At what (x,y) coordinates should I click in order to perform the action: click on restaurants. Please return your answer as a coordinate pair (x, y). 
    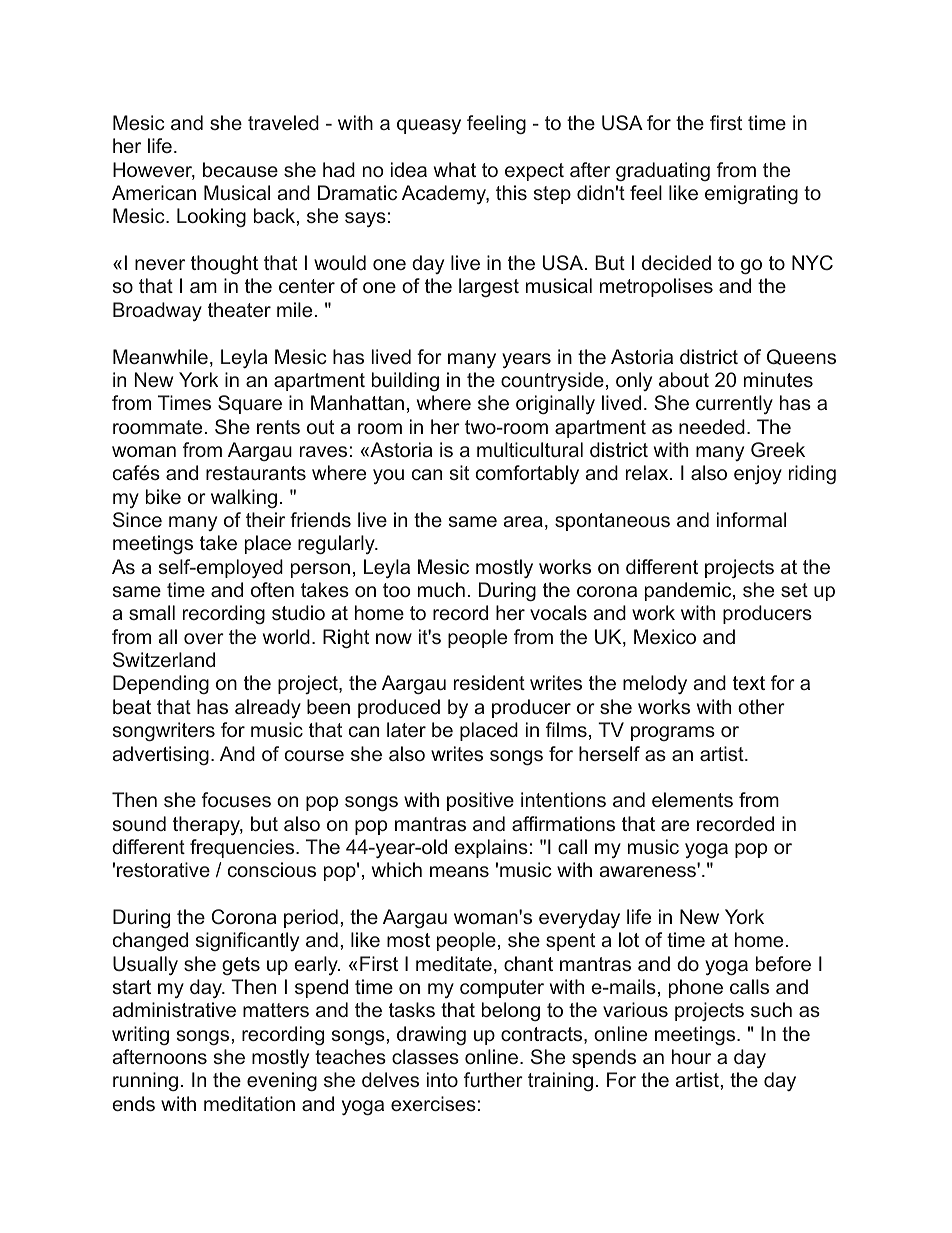
    Looking at the image, I should click on (256, 473).
